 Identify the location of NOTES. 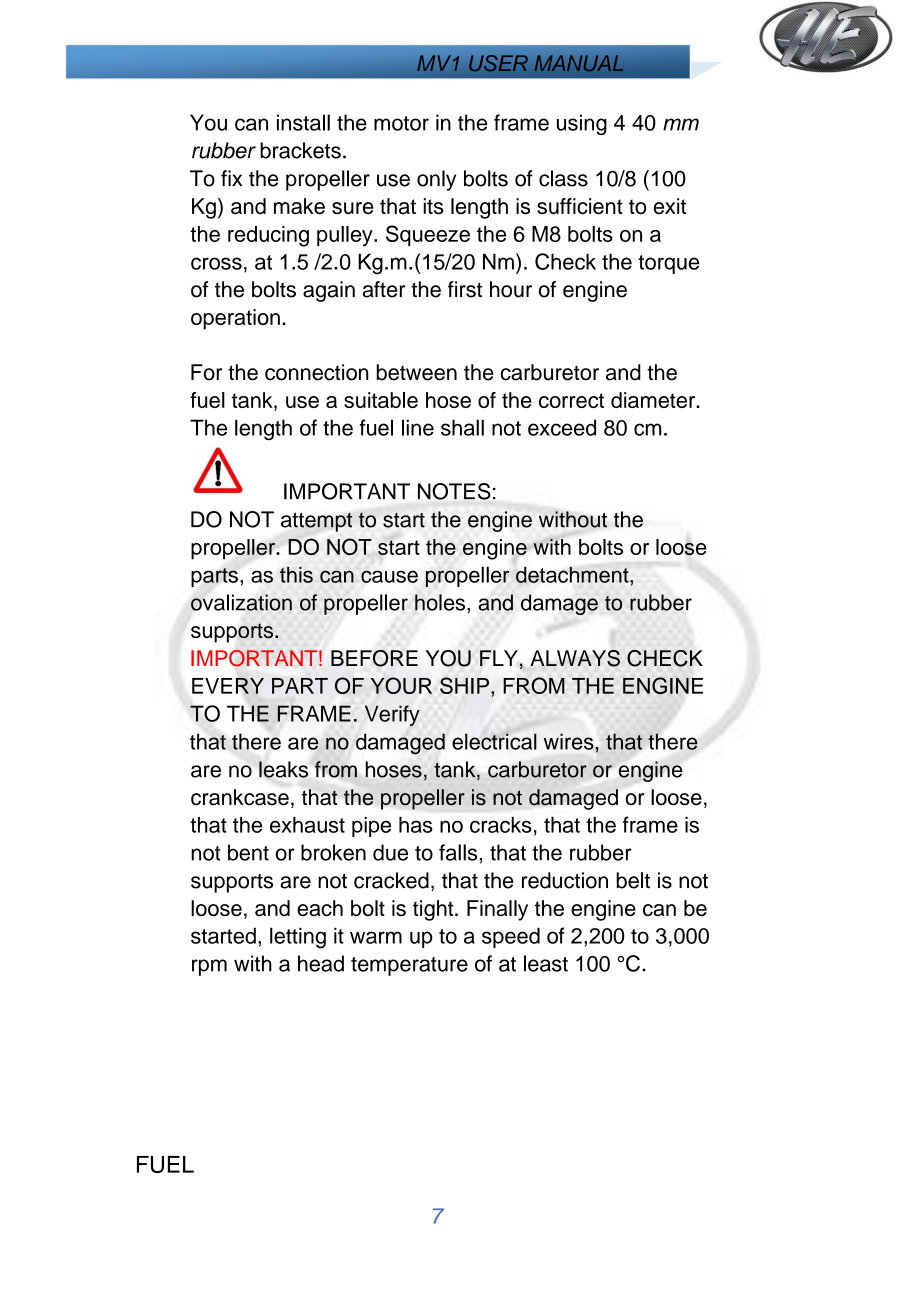
(454, 491).
